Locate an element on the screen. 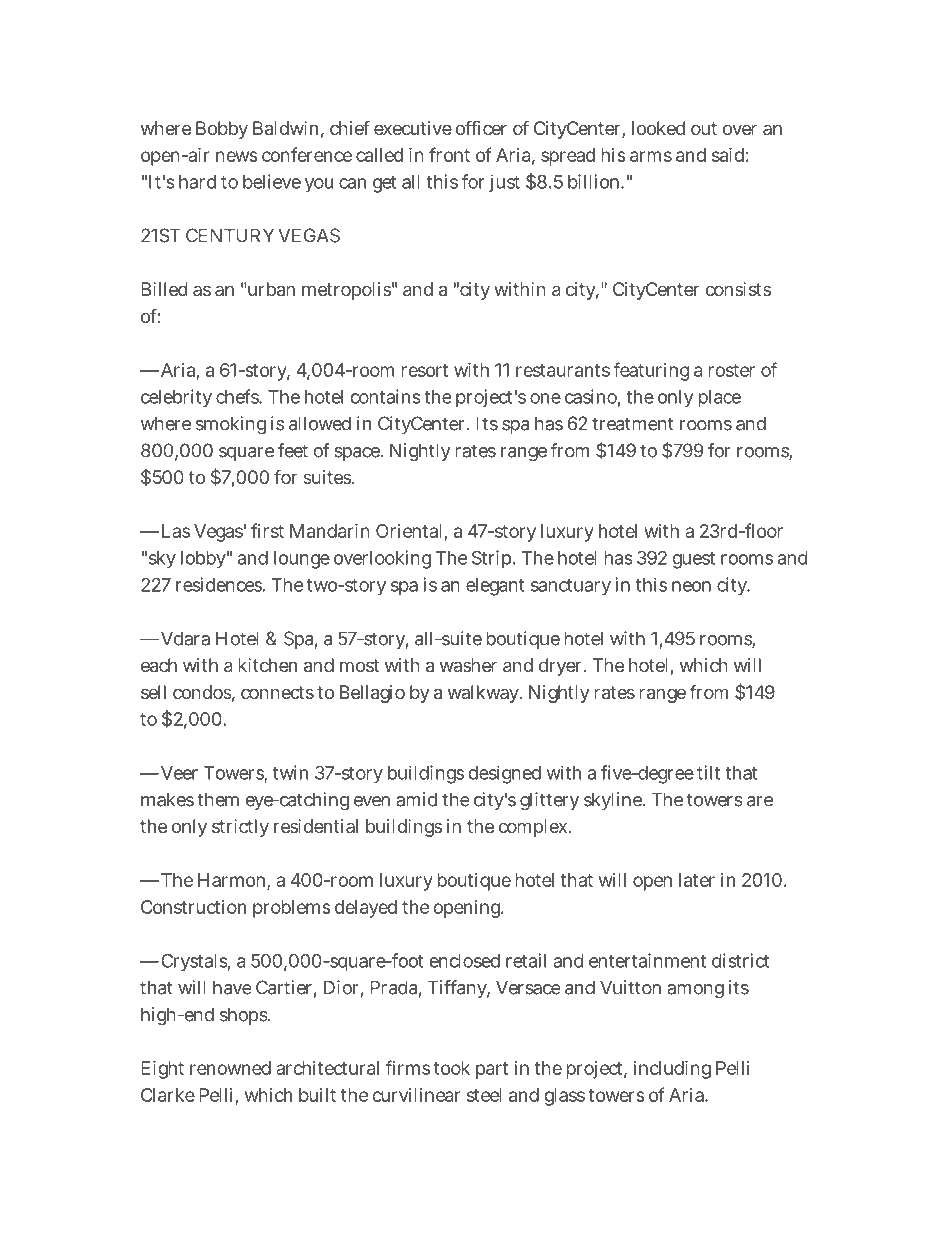 Image resolution: width=952 pixels, height=1233 pixels. neon is located at coordinates (691, 586).
